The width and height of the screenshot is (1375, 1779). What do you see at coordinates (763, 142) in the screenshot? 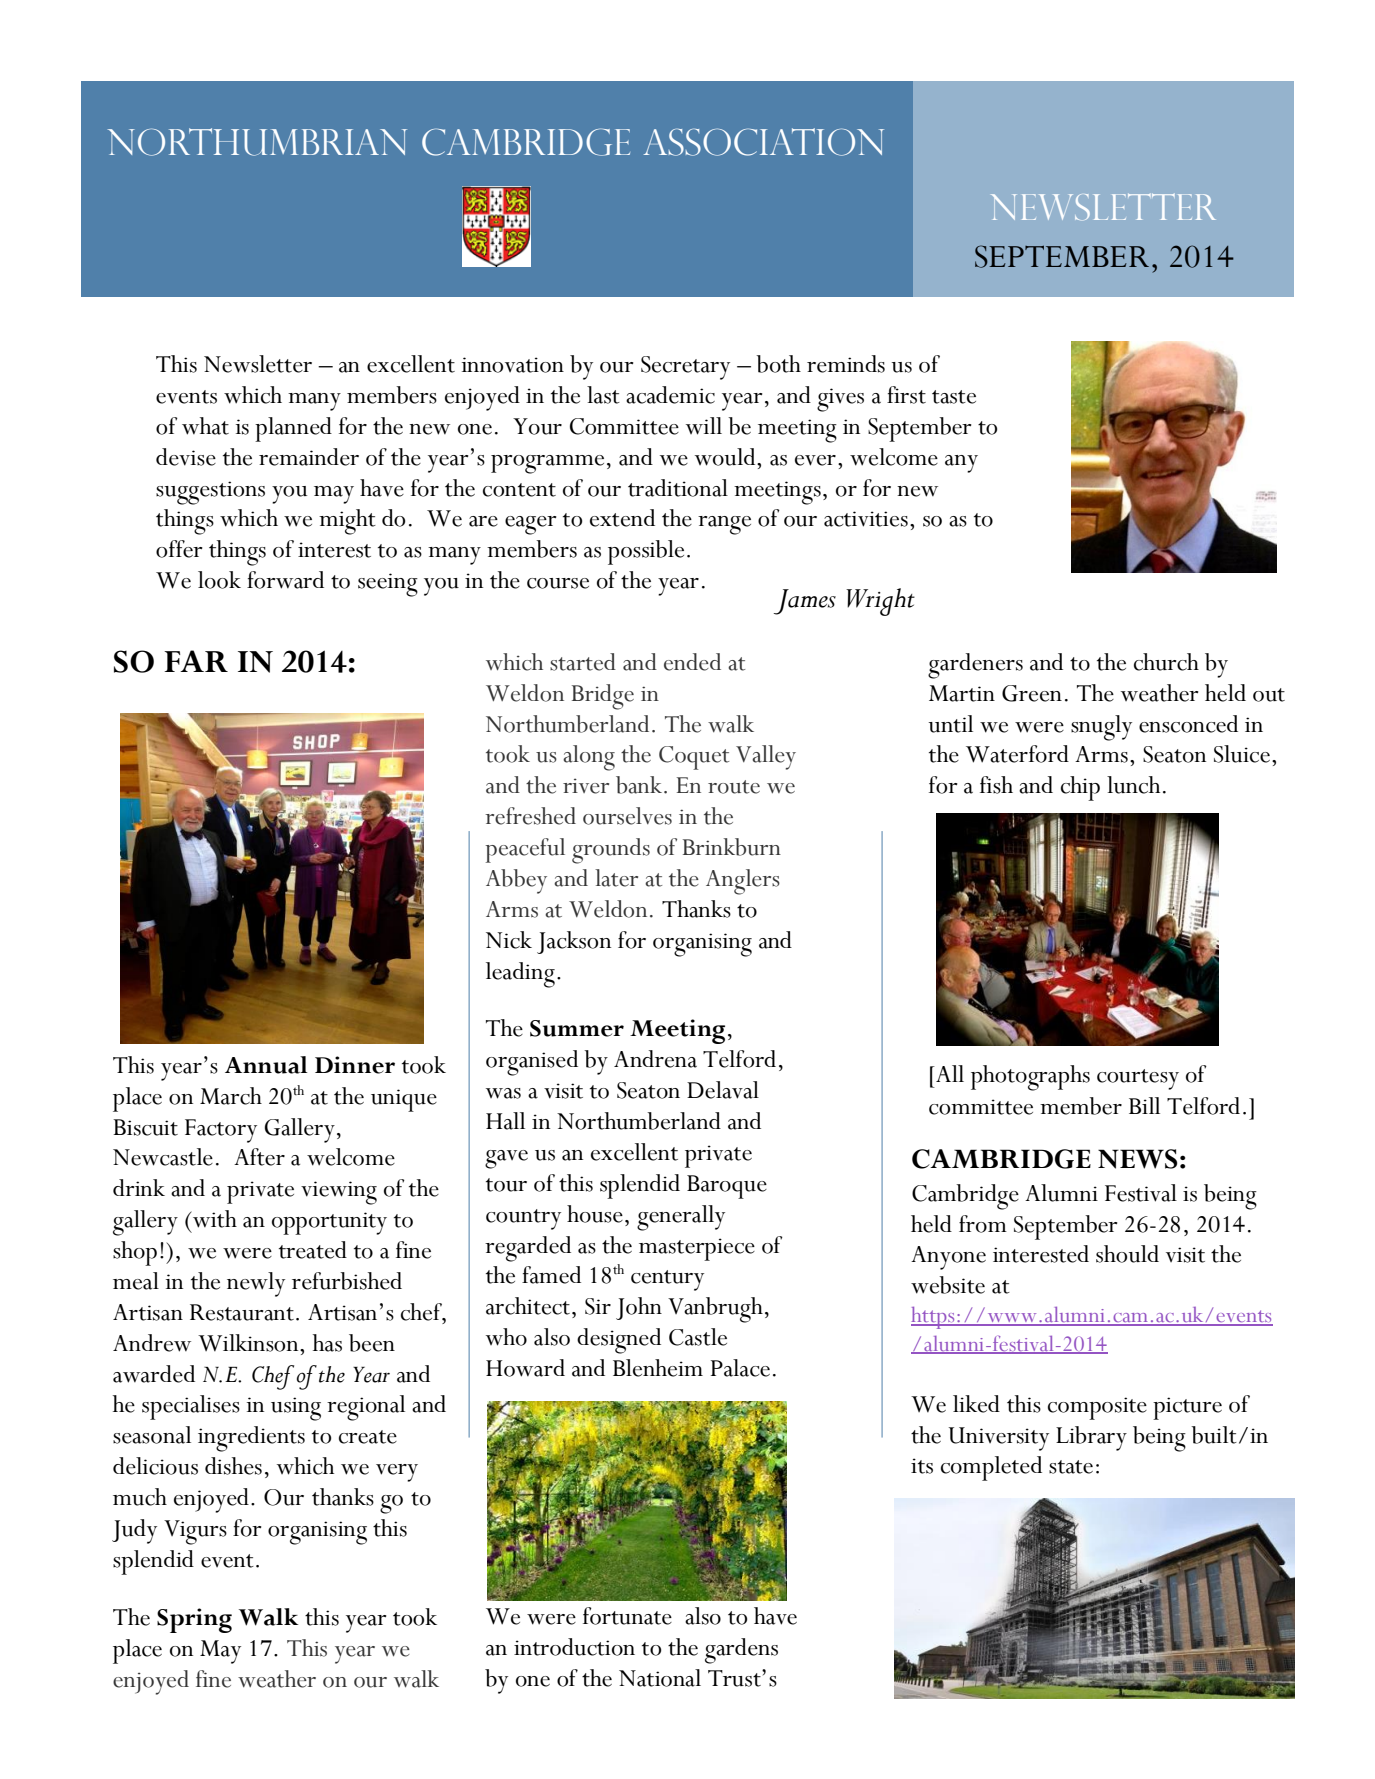
I see `ASSOCIATION` at bounding box center [763, 142].
